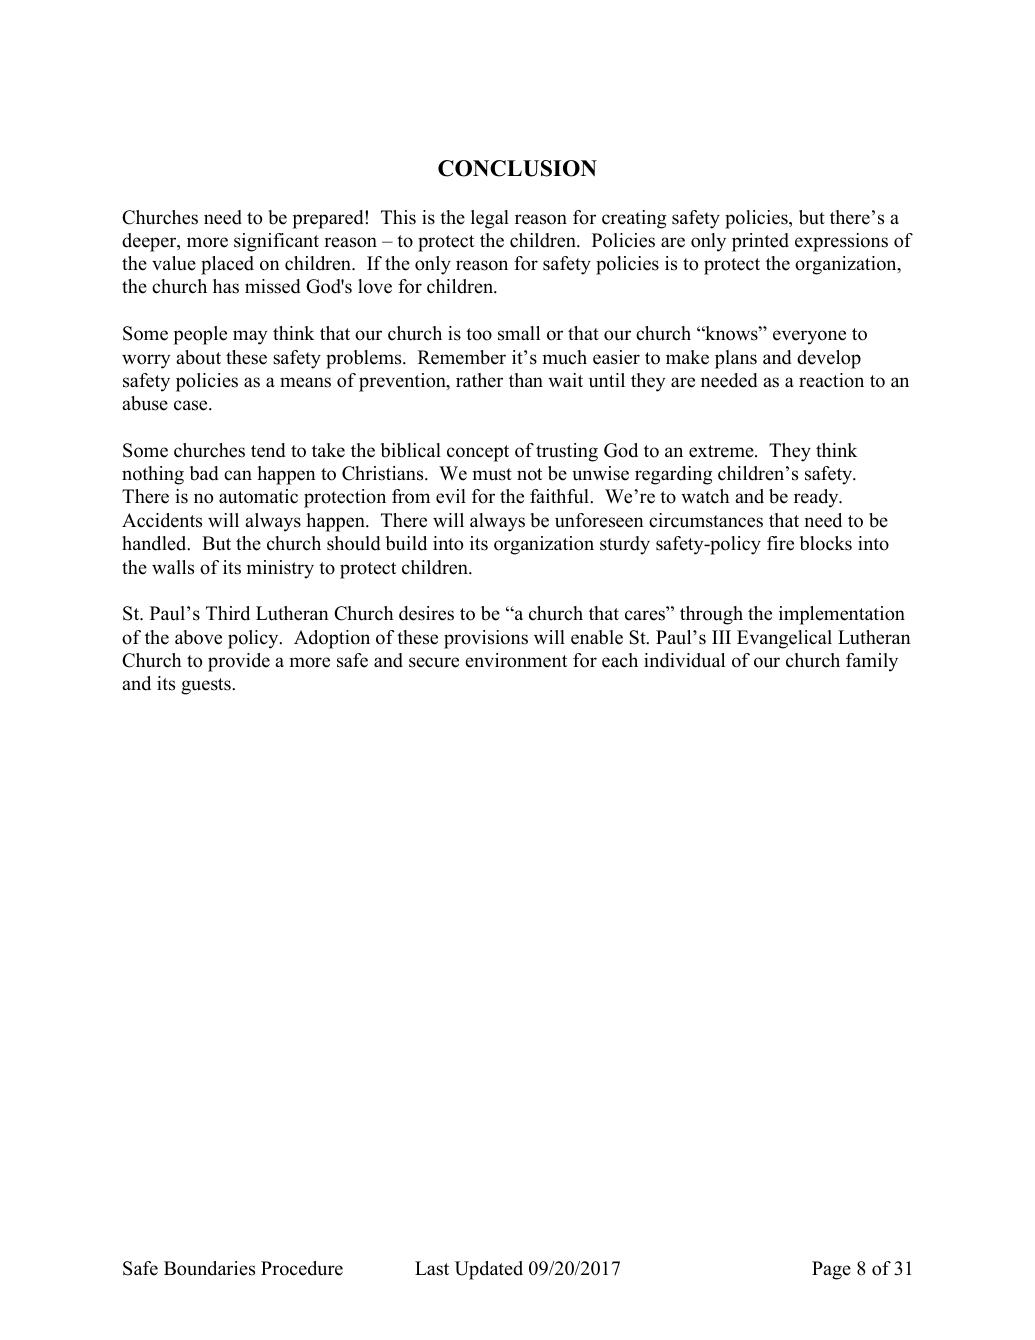  I want to click on printed, so click(760, 242).
